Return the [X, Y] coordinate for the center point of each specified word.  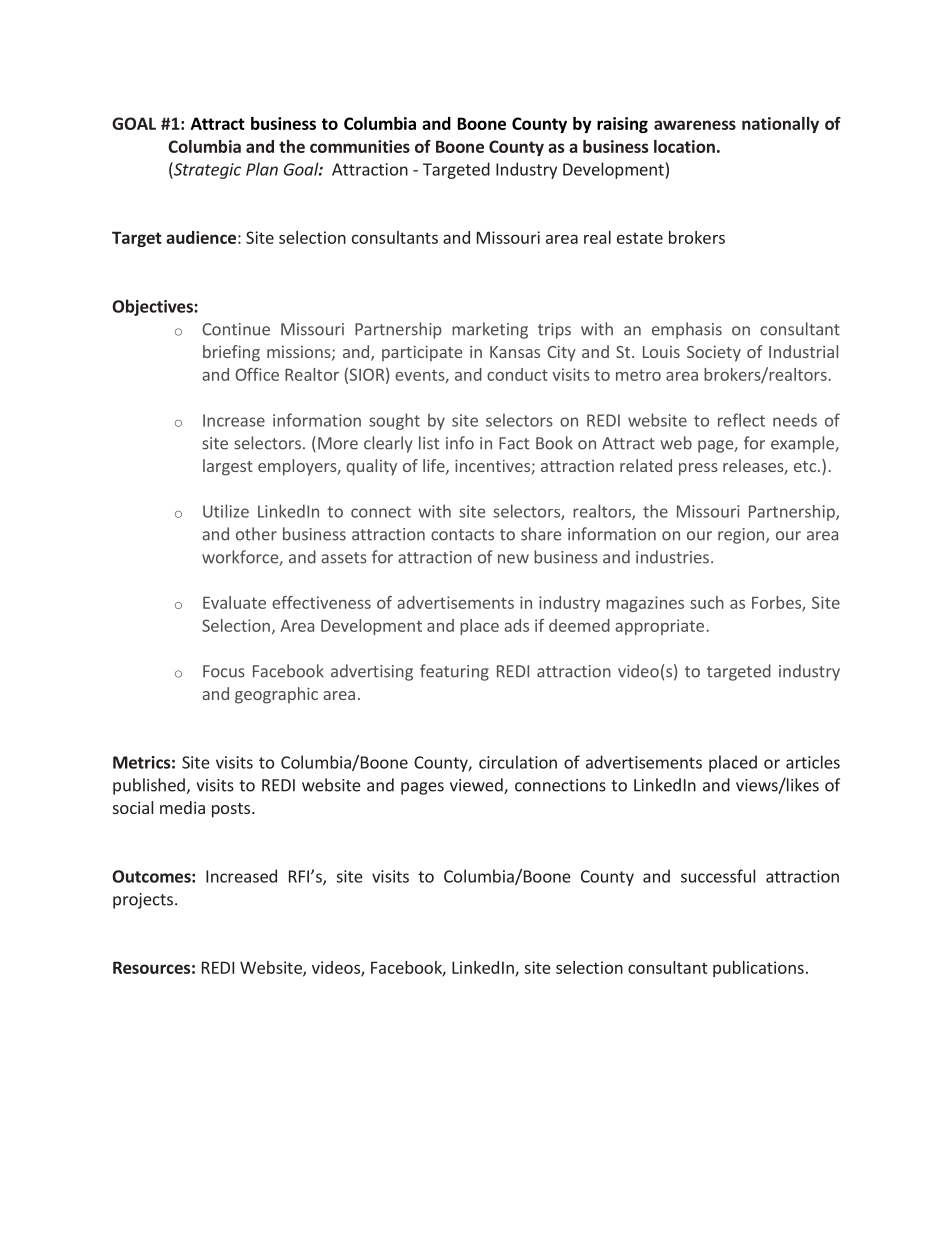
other [256, 534]
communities [360, 146]
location [684, 146]
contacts [462, 535]
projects [143, 901]
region [741, 536]
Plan [262, 169]
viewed [477, 786]
